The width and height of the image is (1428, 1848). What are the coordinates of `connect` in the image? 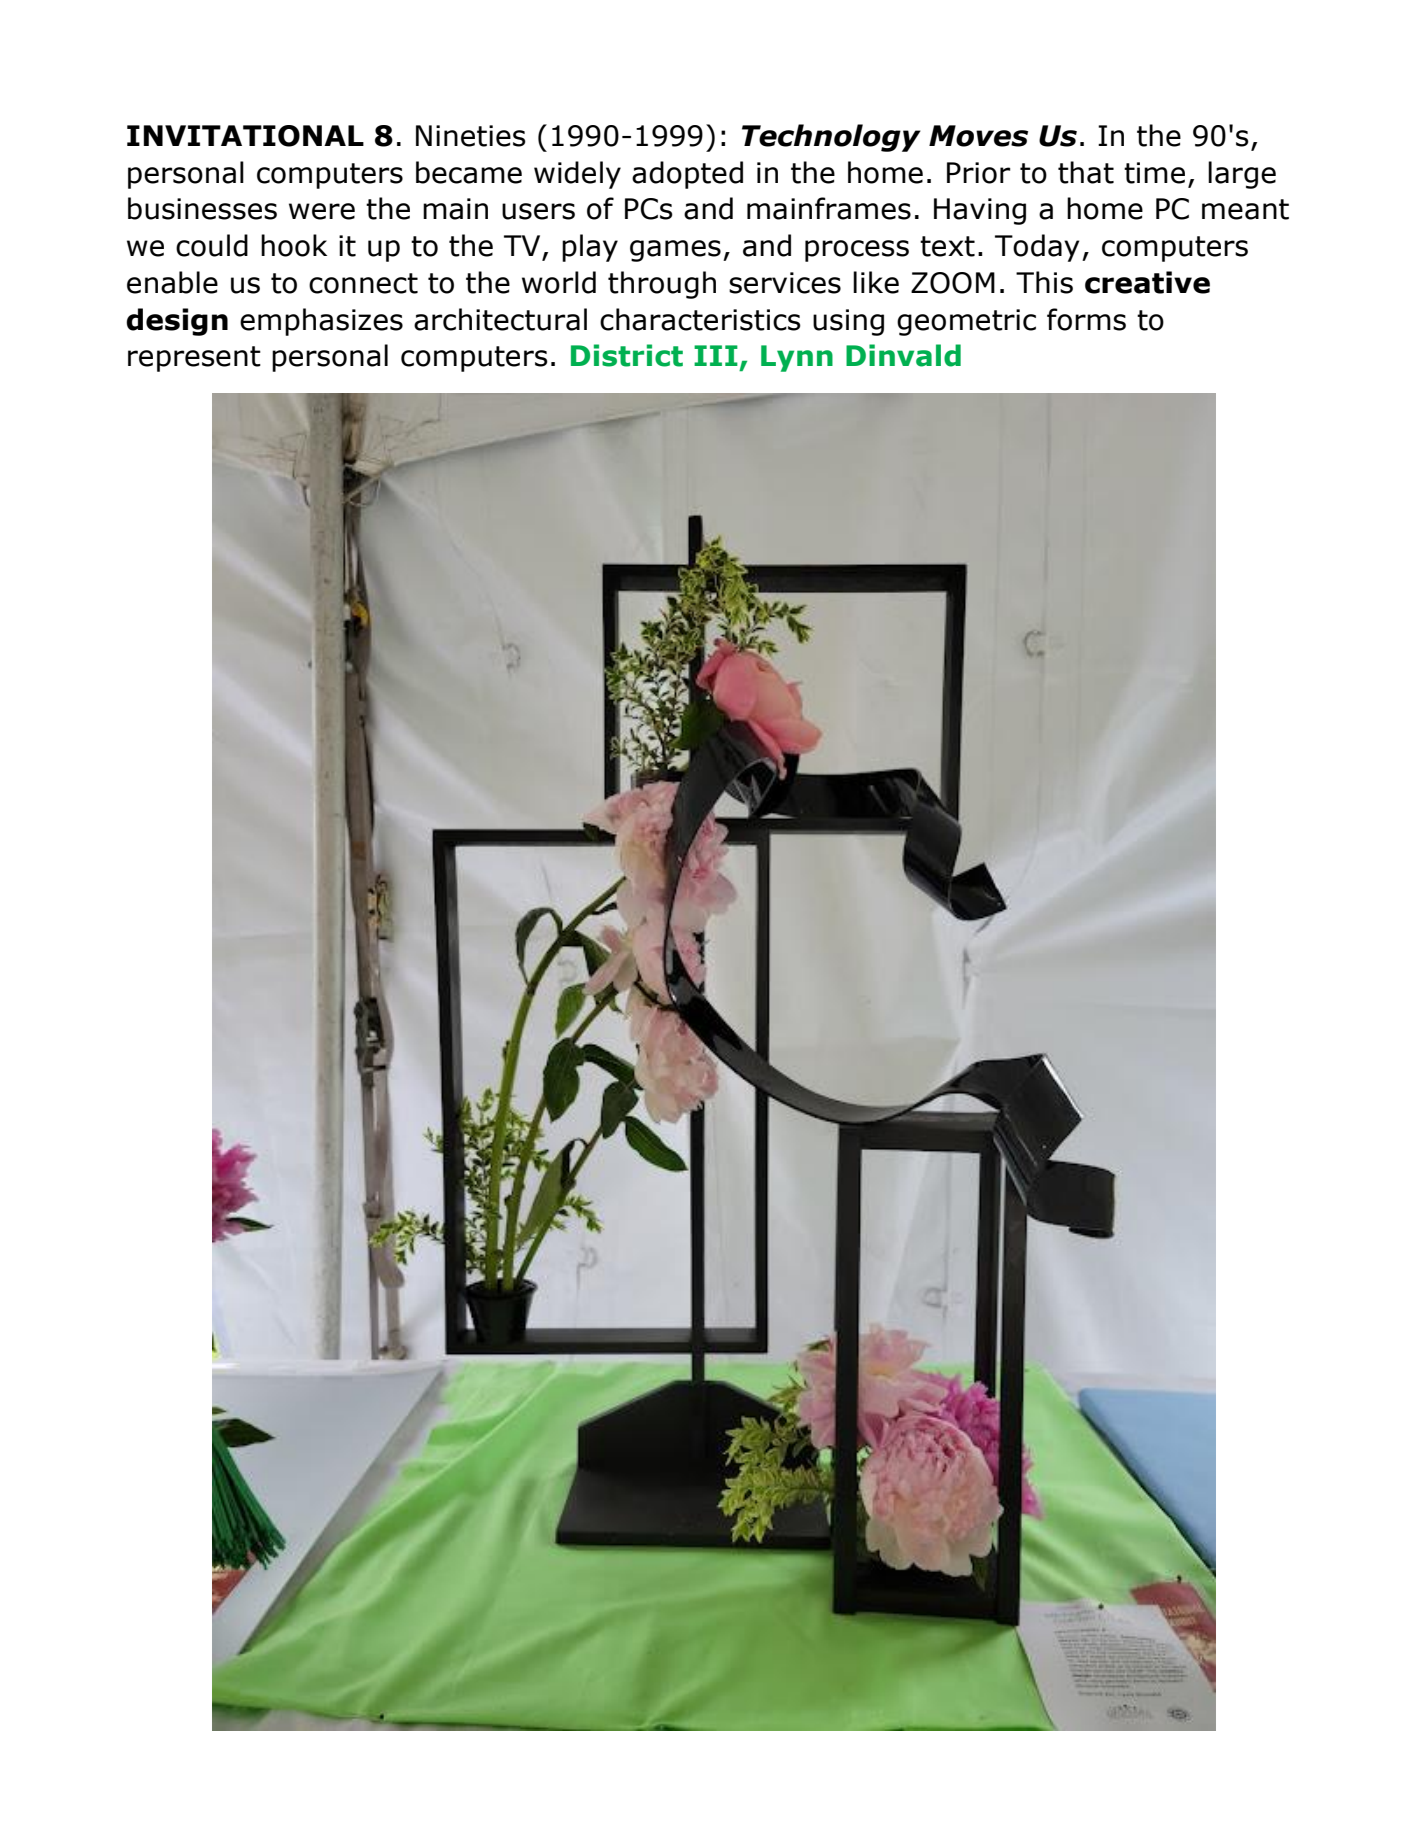 It's located at (363, 283).
